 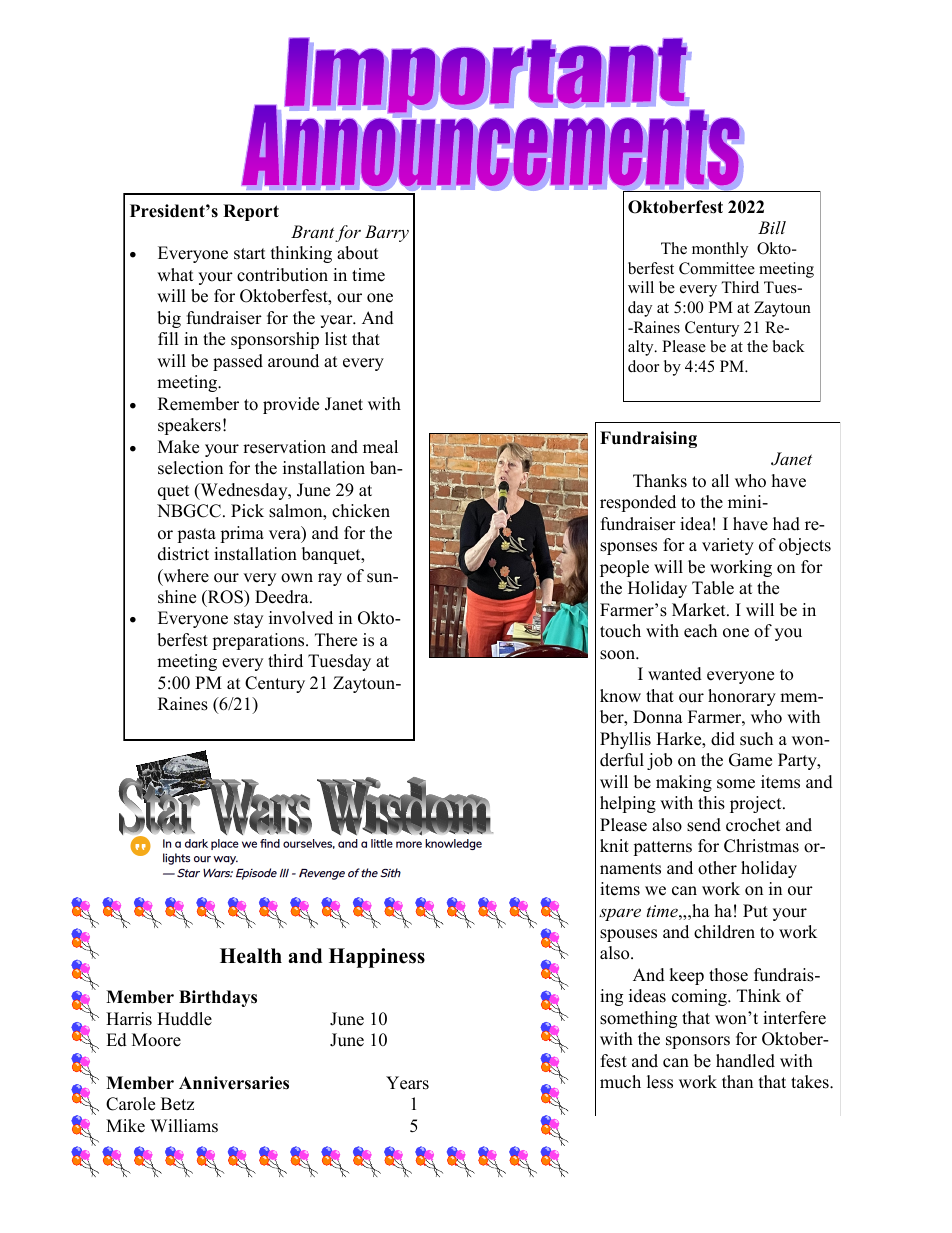 I want to click on Barry, so click(x=387, y=233).
